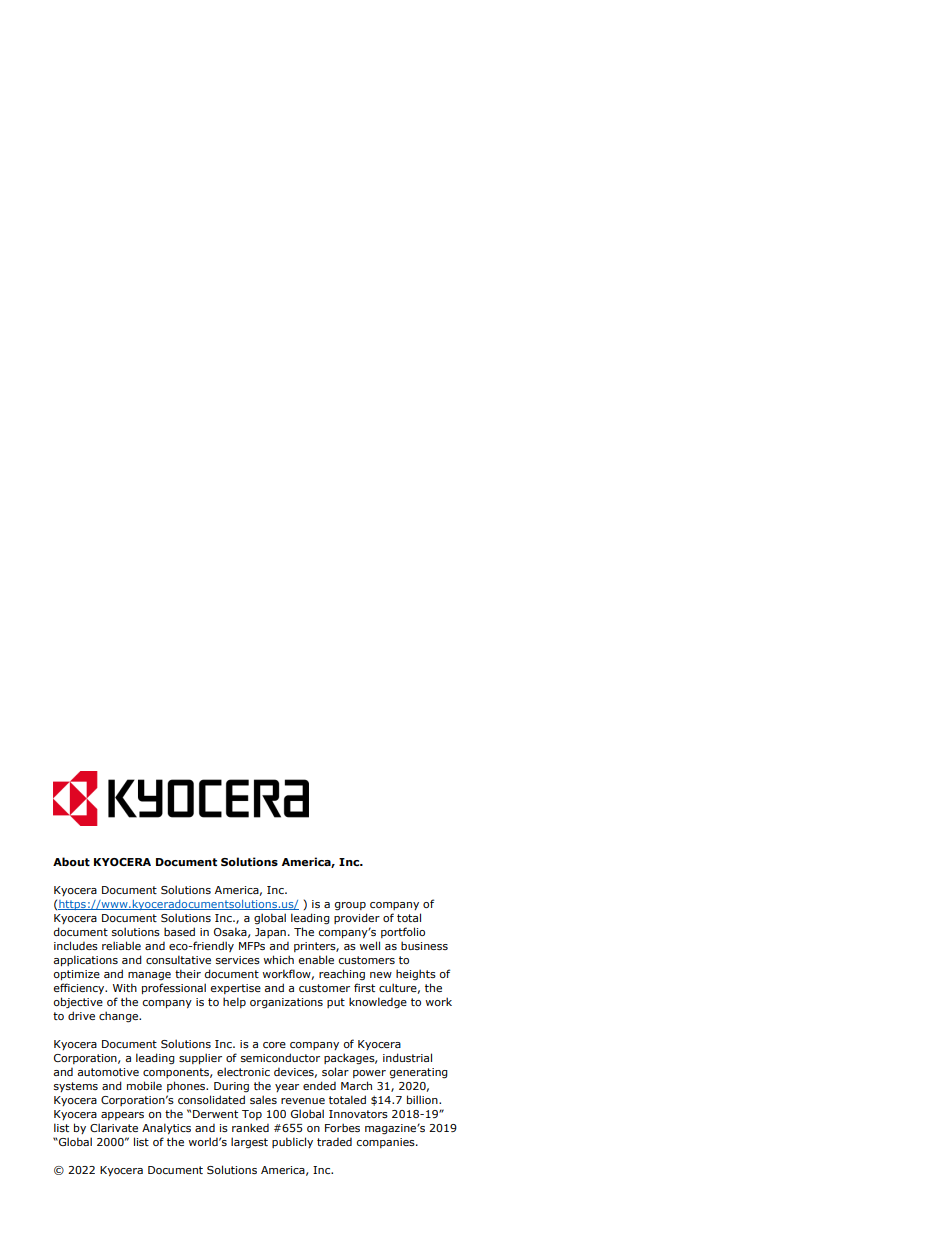  I want to click on group, so click(350, 906).
